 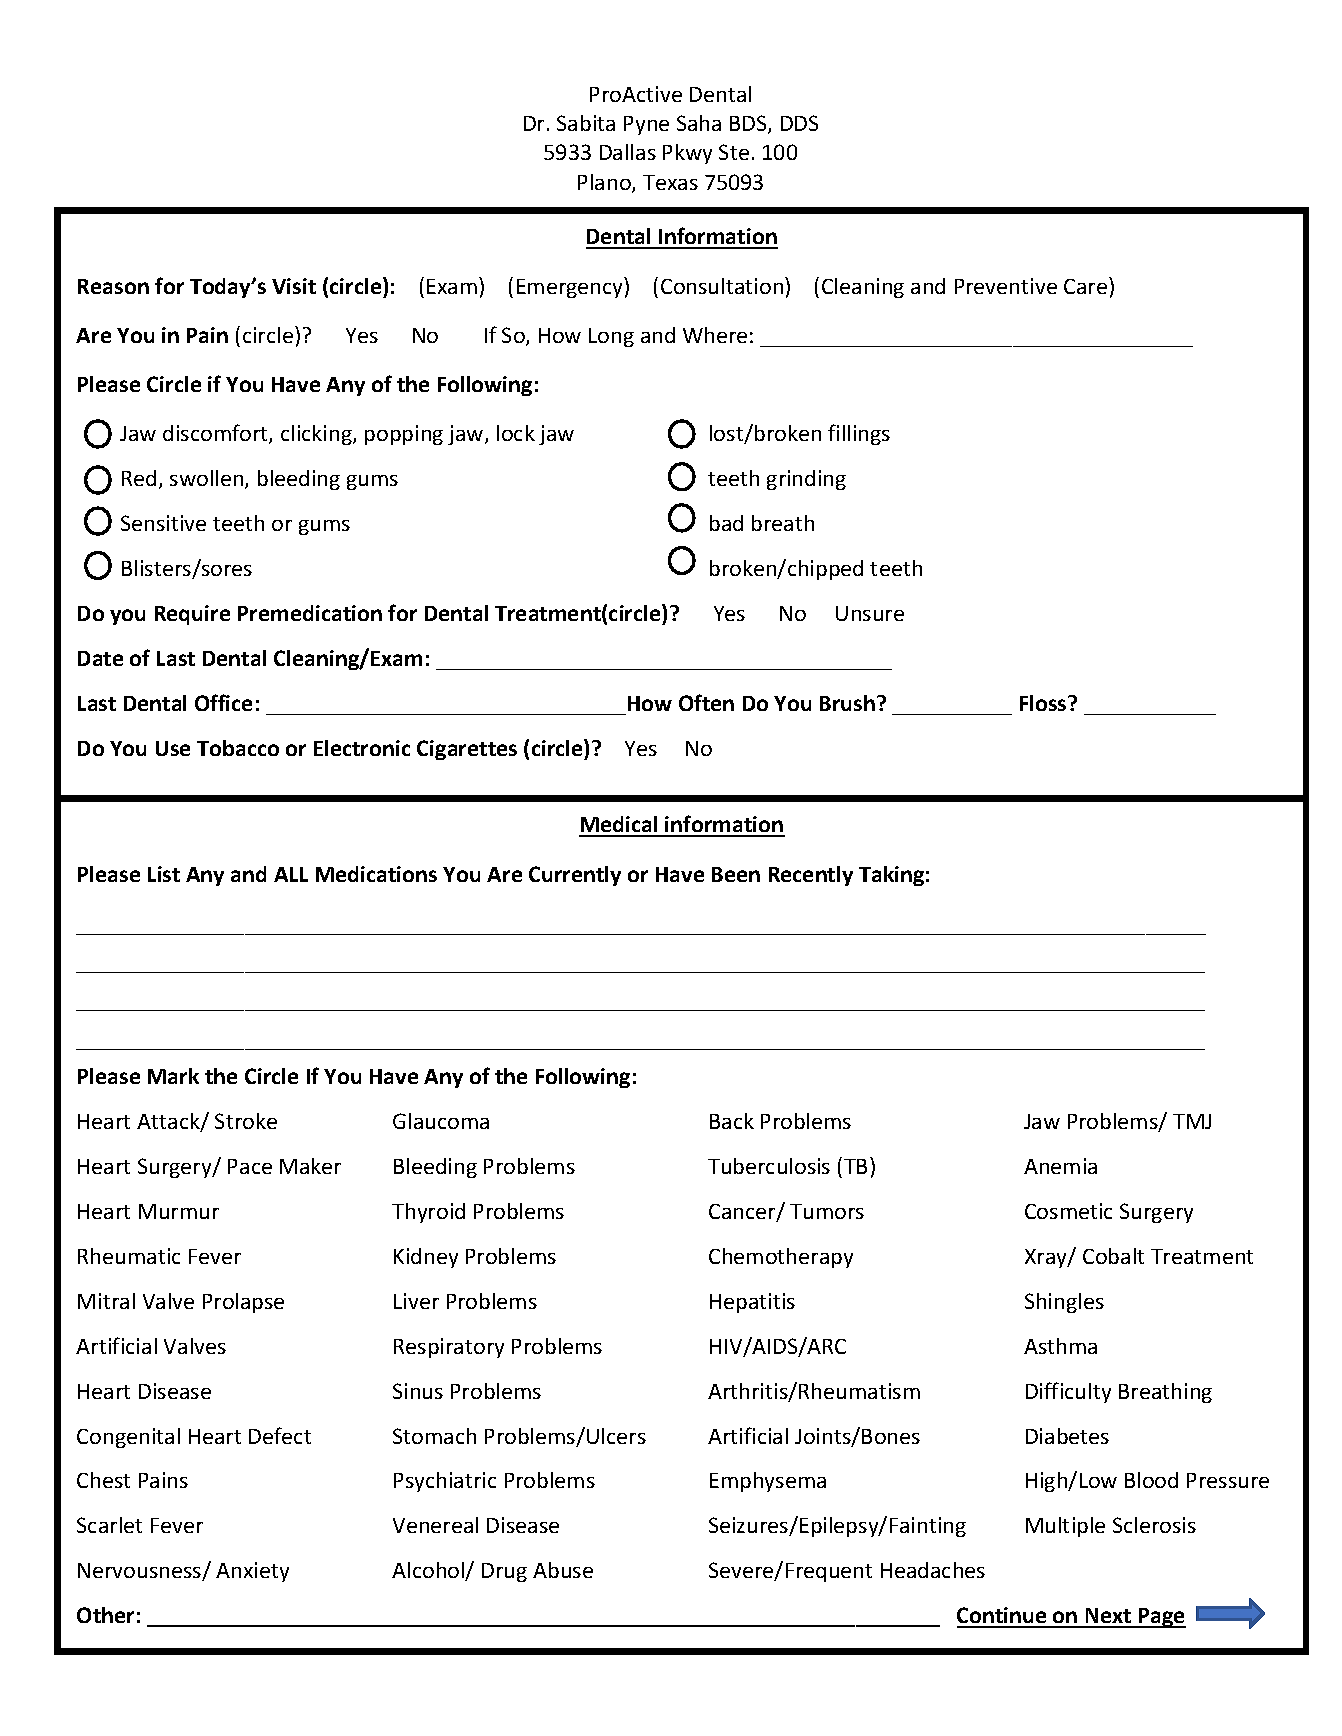 What do you see at coordinates (732, 1121) in the screenshot?
I see `Back` at bounding box center [732, 1121].
